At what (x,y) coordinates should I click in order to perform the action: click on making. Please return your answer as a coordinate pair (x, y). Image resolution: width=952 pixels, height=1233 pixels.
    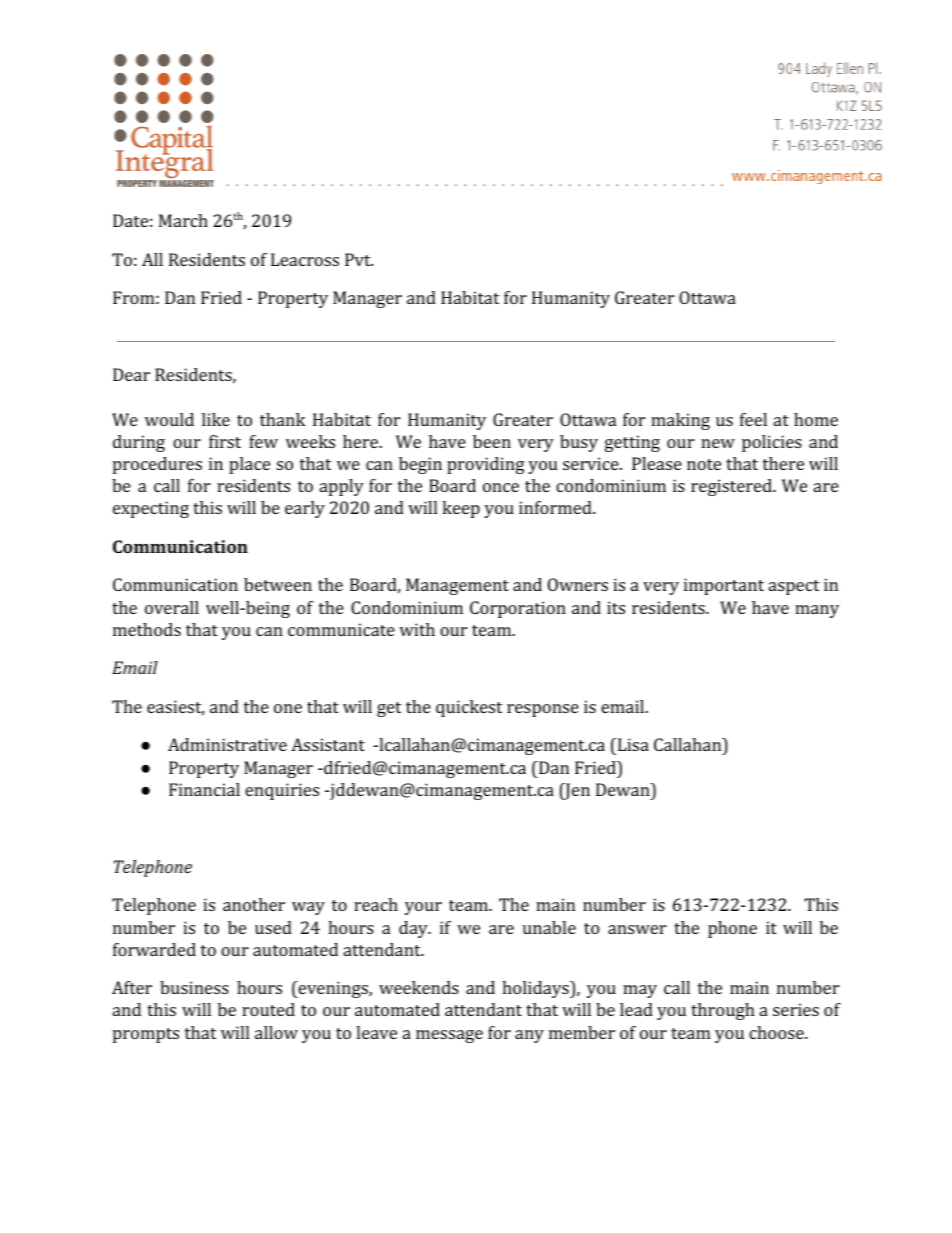
    Looking at the image, I should click on (680, 421).
